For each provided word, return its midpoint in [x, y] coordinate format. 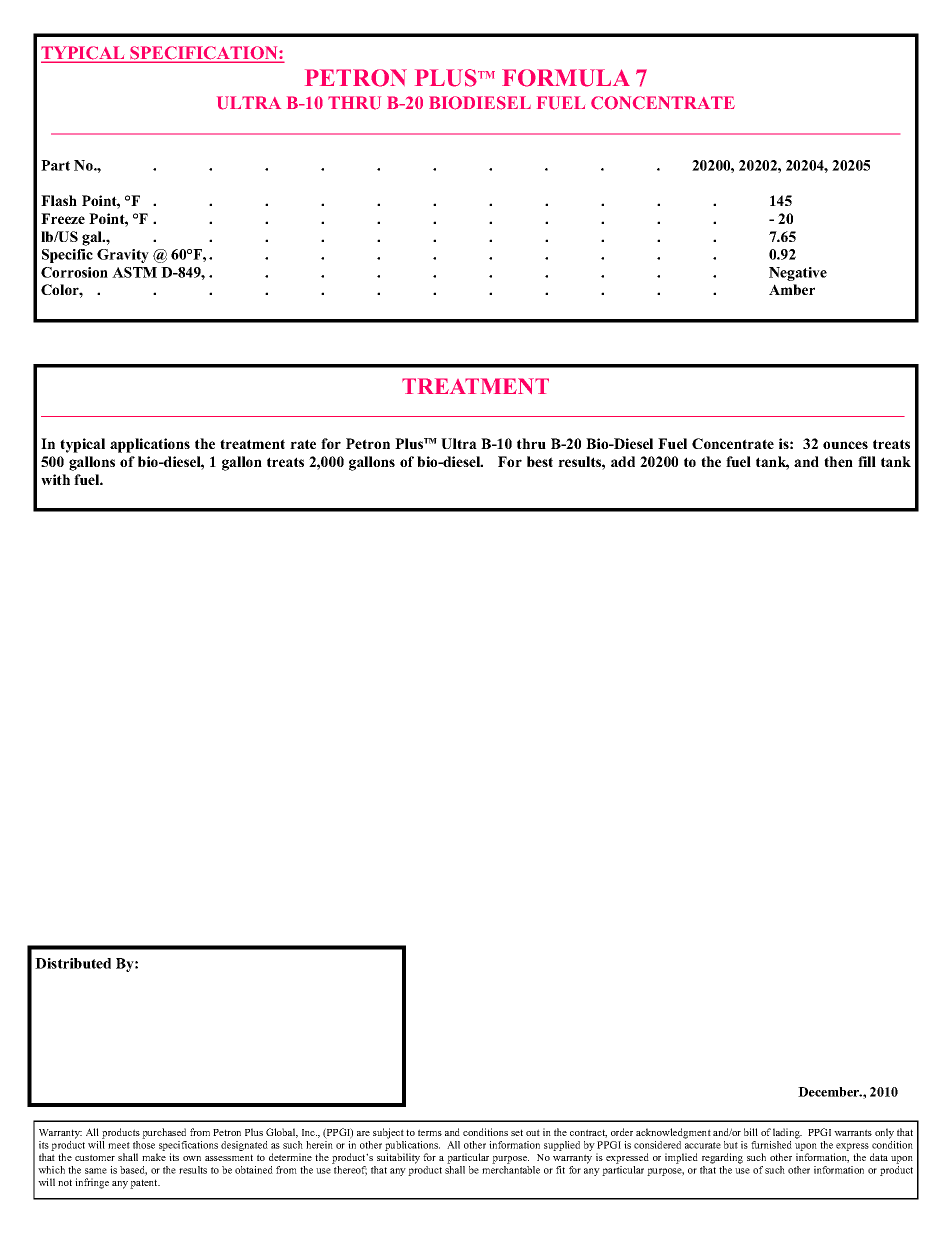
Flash [59, 200]
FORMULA [566, 78]
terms [430, 1132]
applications [150, 445]
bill [751, 1132]
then [838, 461]
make [154, 1157]
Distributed [73, 963]
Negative [798, 274]
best [540, 461]
